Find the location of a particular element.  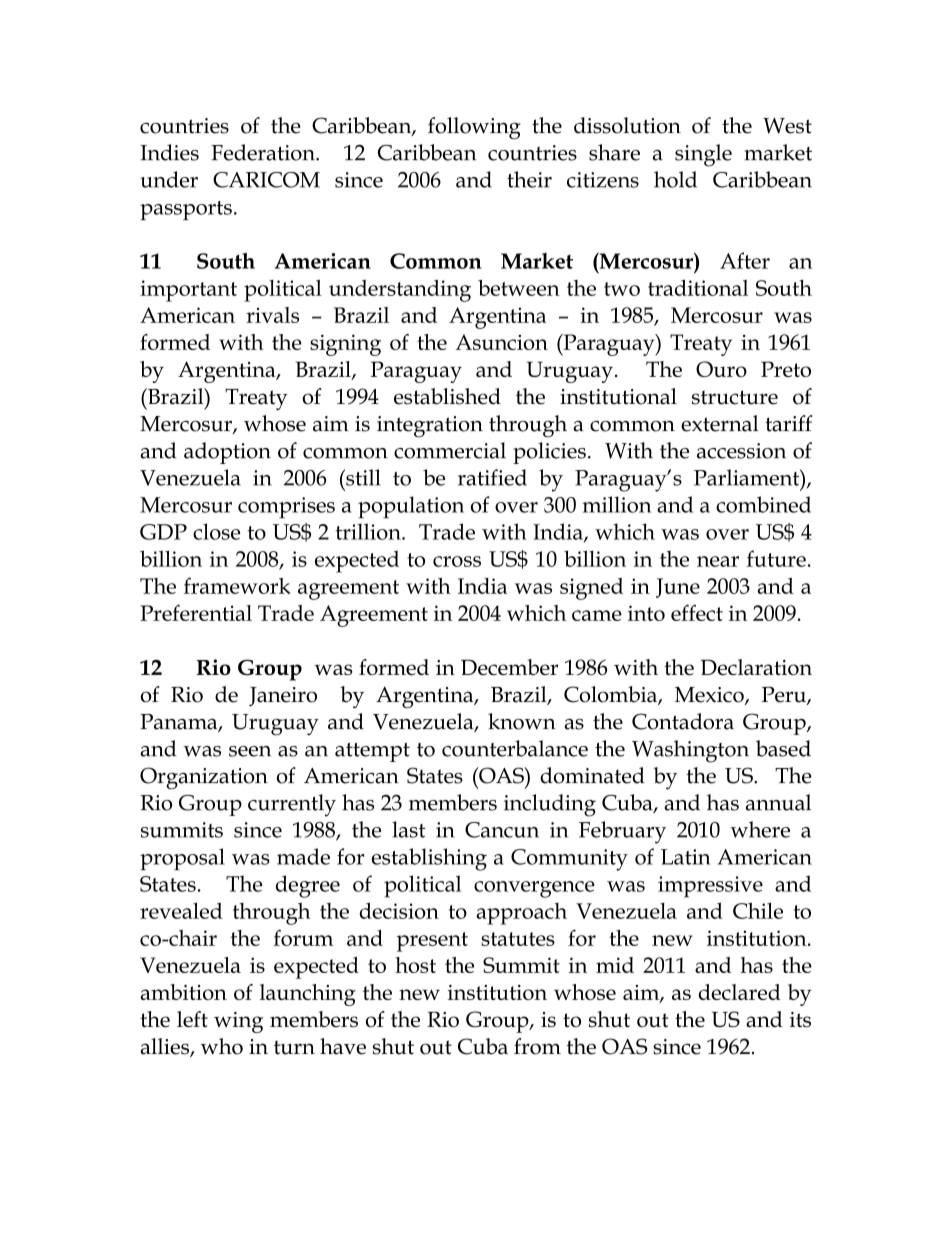

seen is located at coordinates (250, 751).
